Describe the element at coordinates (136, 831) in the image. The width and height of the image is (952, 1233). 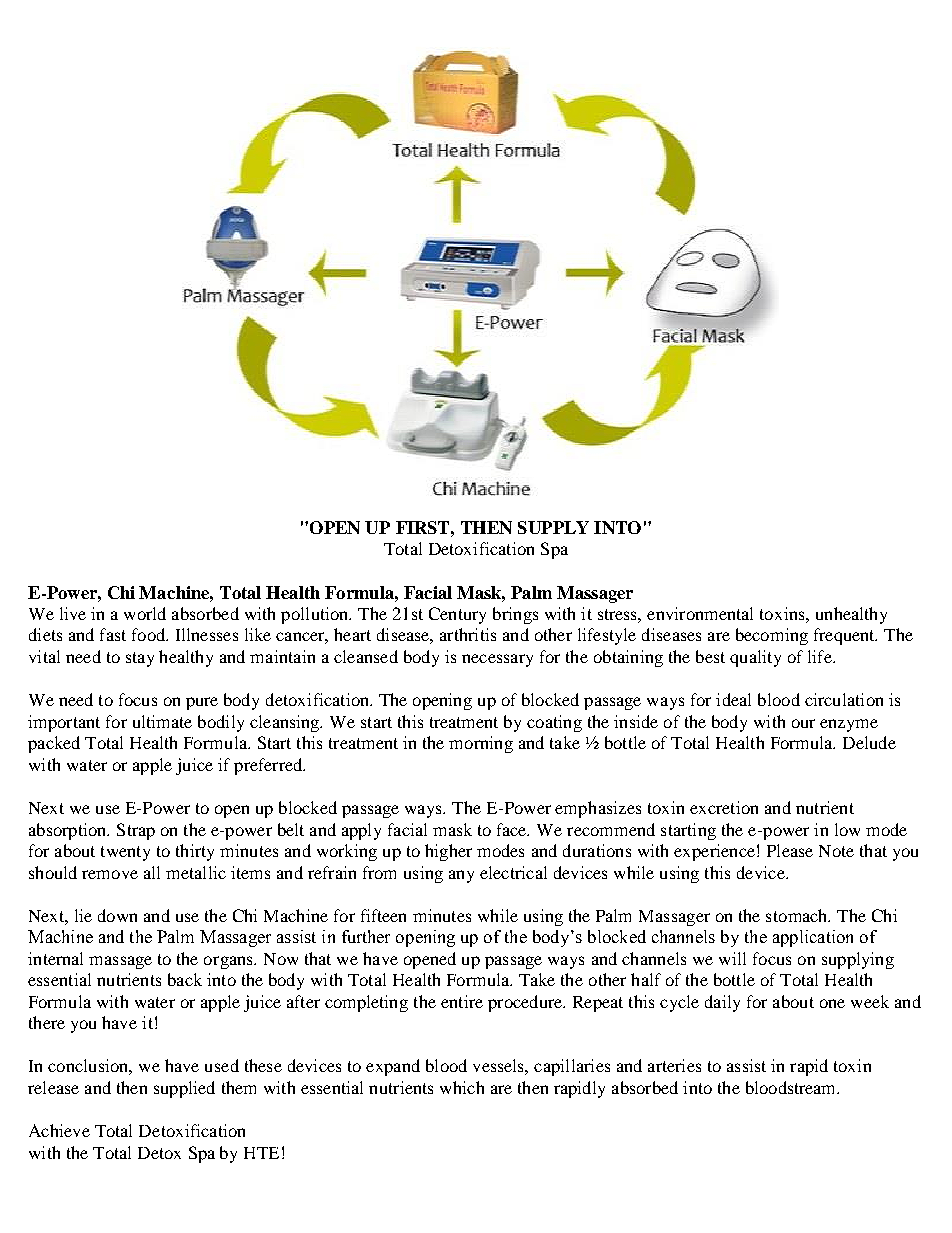
I see `Strap` at that location.
